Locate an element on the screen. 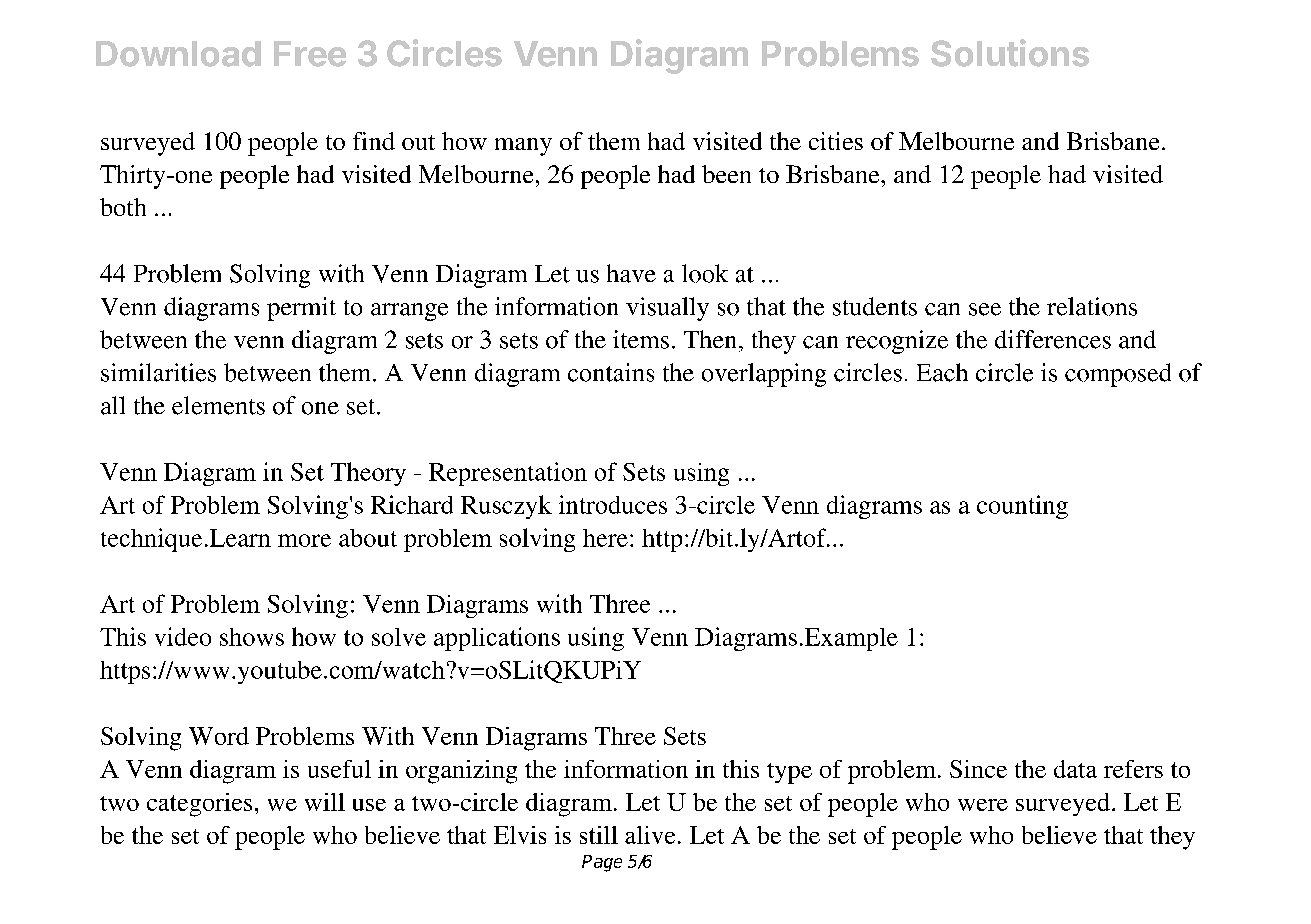  Free is located at coordinates (310, 54).
